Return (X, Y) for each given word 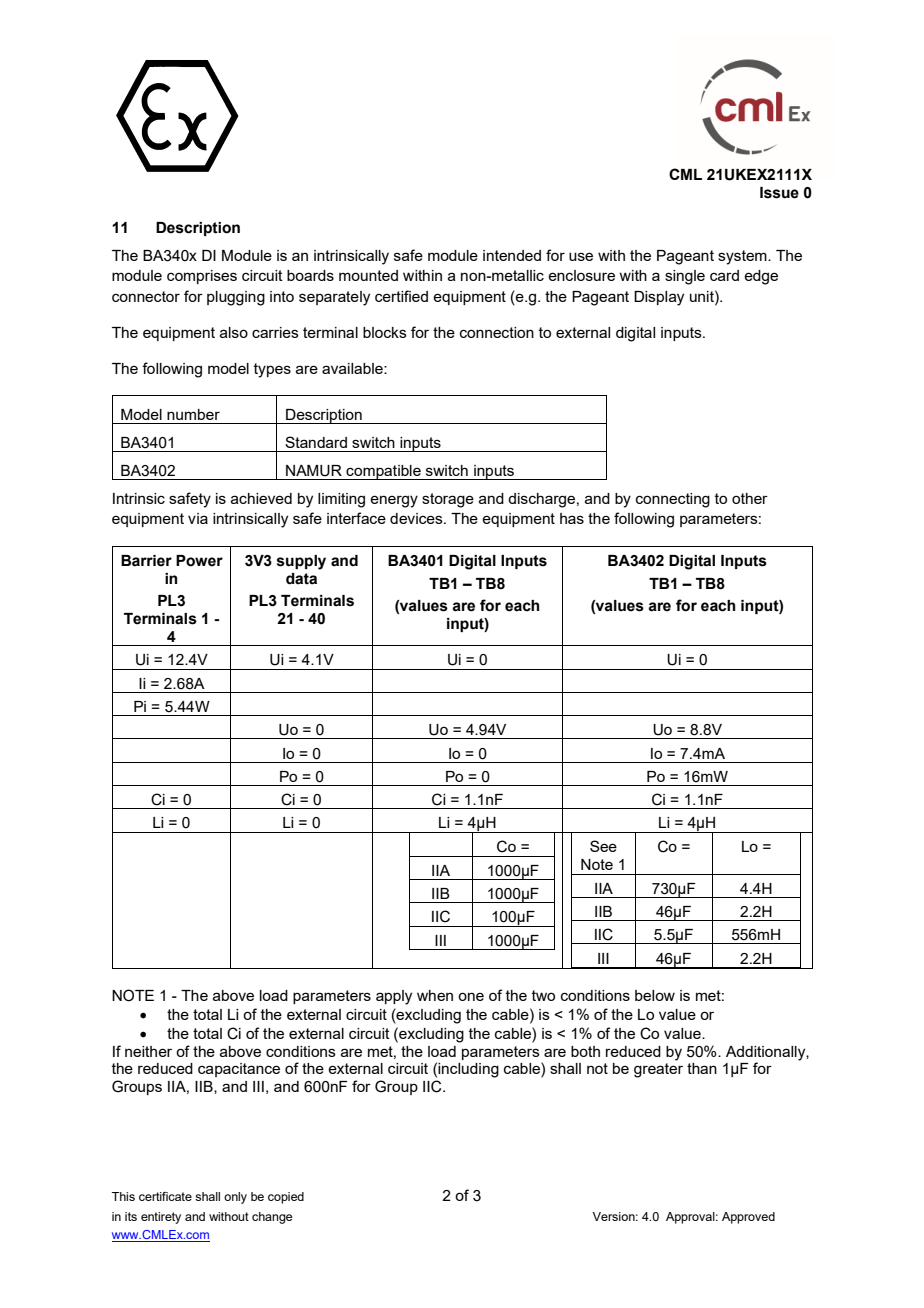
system (743, 257)
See (603, 846)
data (301, 579)
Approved (748, 1218)
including (468, 1070)
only (235, 1198)
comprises (202, 277)
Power (199, 561)
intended (512, 255)
